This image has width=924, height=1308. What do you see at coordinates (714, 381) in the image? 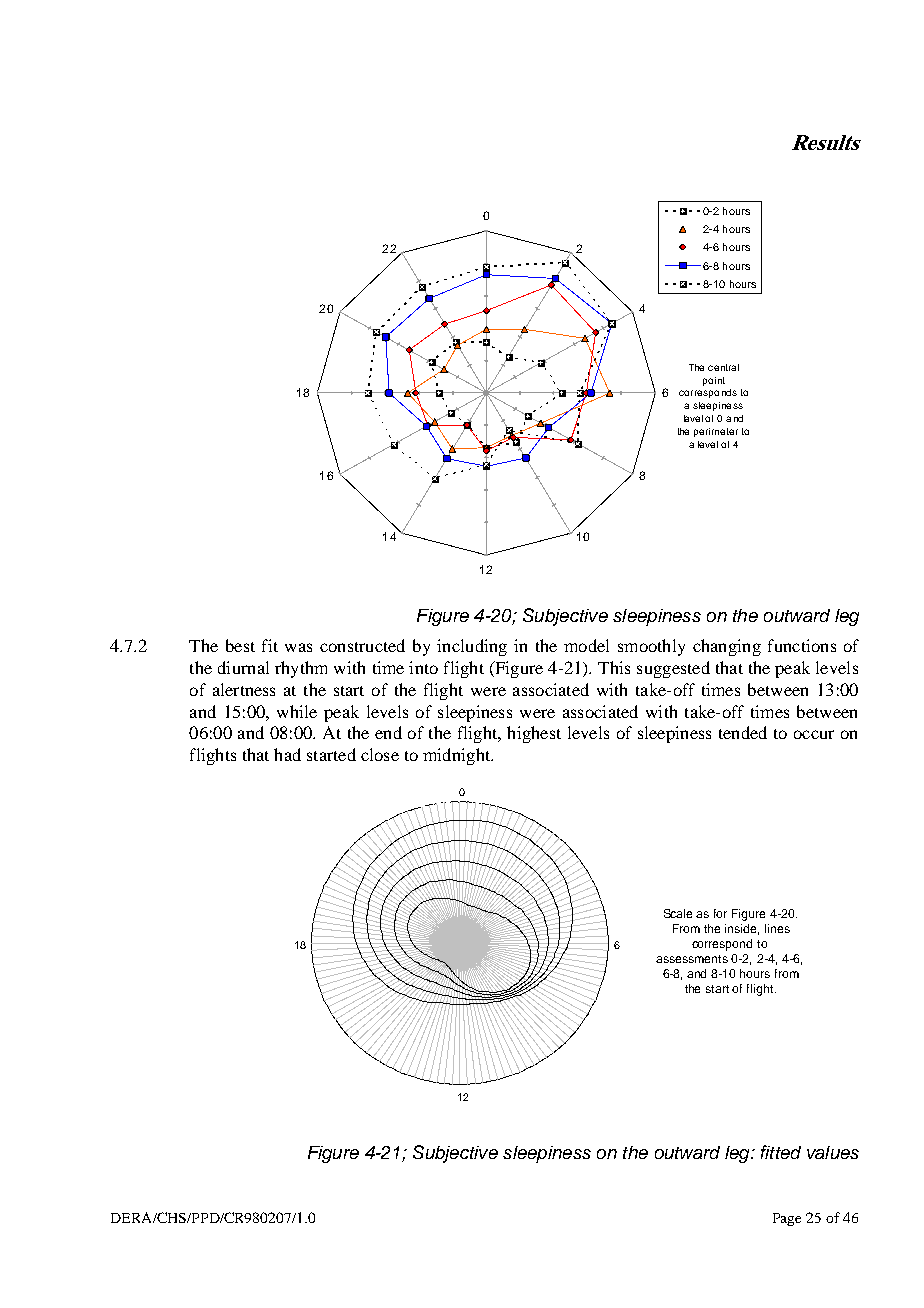
I see `point` at bounding box center [714, 381].
